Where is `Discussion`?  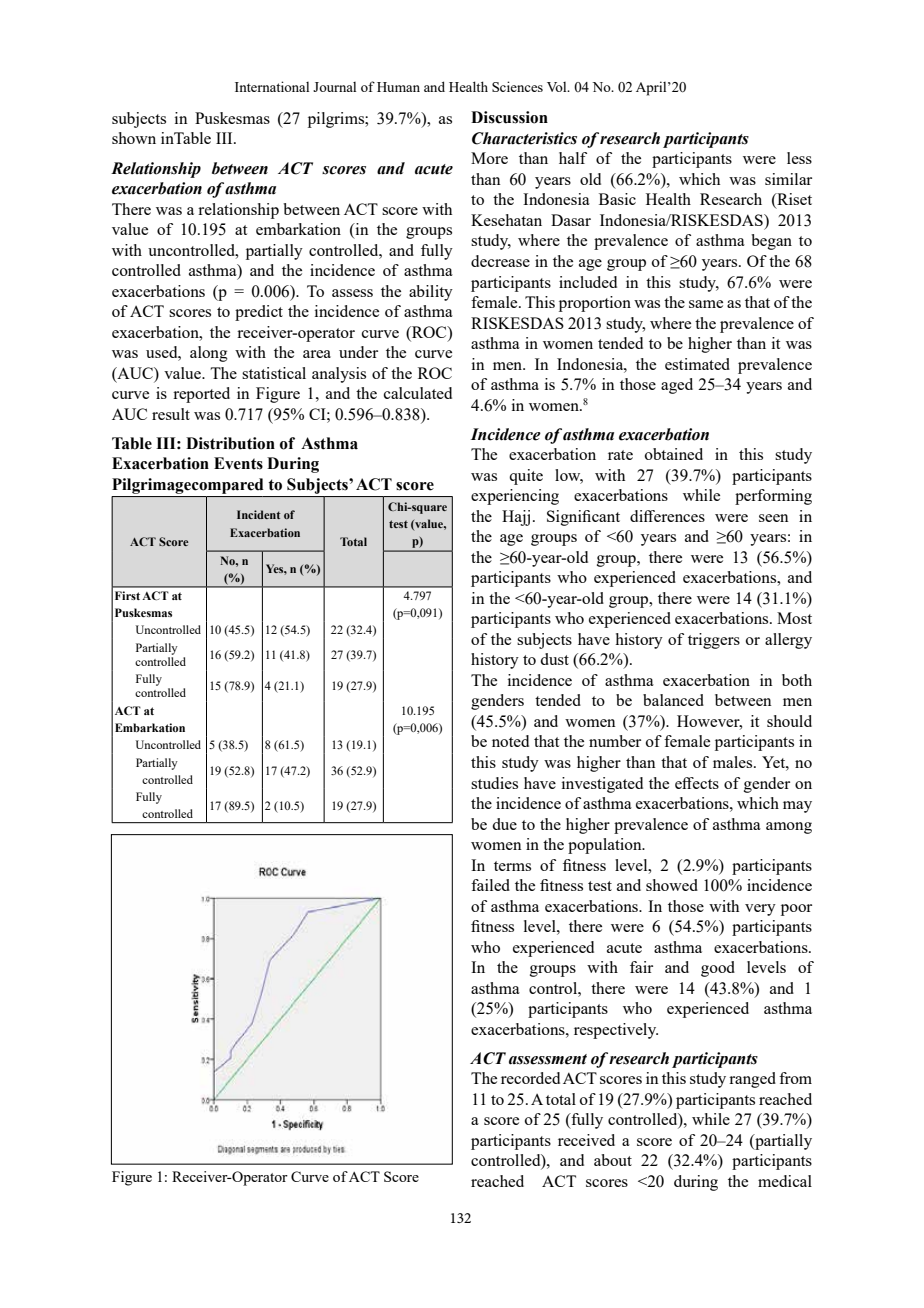
Discussion is located at coordinates (509, 117).
